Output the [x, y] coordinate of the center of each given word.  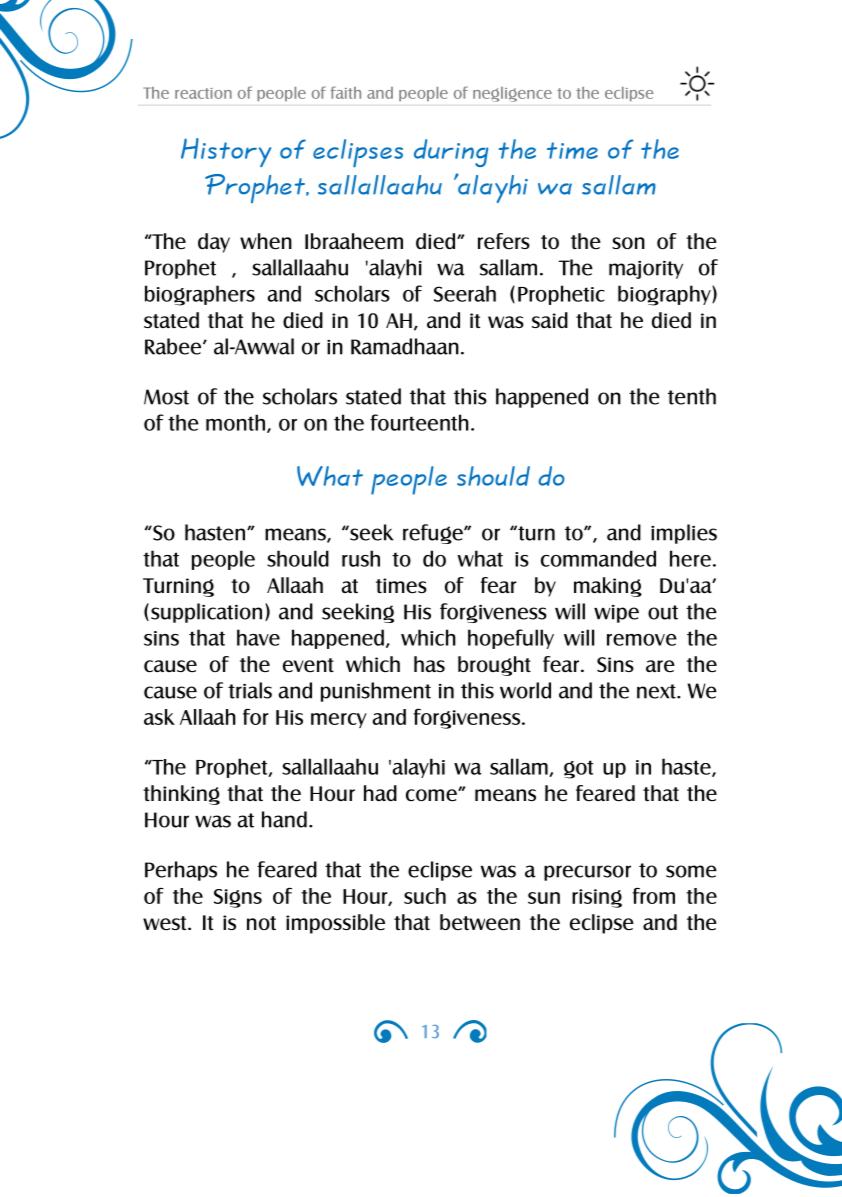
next [657, 691]
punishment [376, 692]
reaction [203, 93]
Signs [238, 898]
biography [665, 295]
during [451, 153]
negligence [512, 94]
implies [684, 534]
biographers [200, 295]
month [237, 423]
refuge [434, 534]
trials [250, 690]
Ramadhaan [405, 346]
